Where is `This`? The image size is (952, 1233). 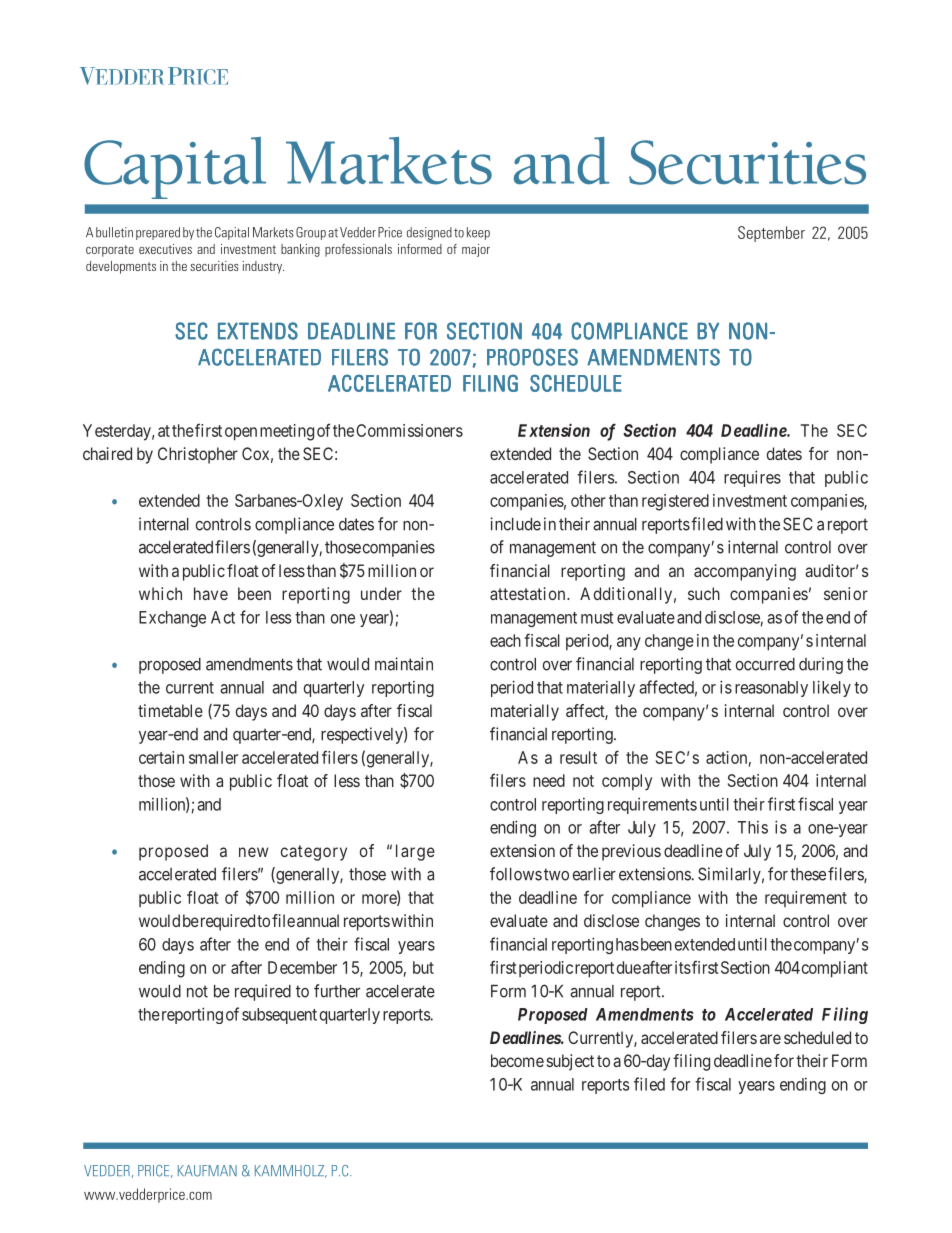
This is located at coordinates (752, 827).
